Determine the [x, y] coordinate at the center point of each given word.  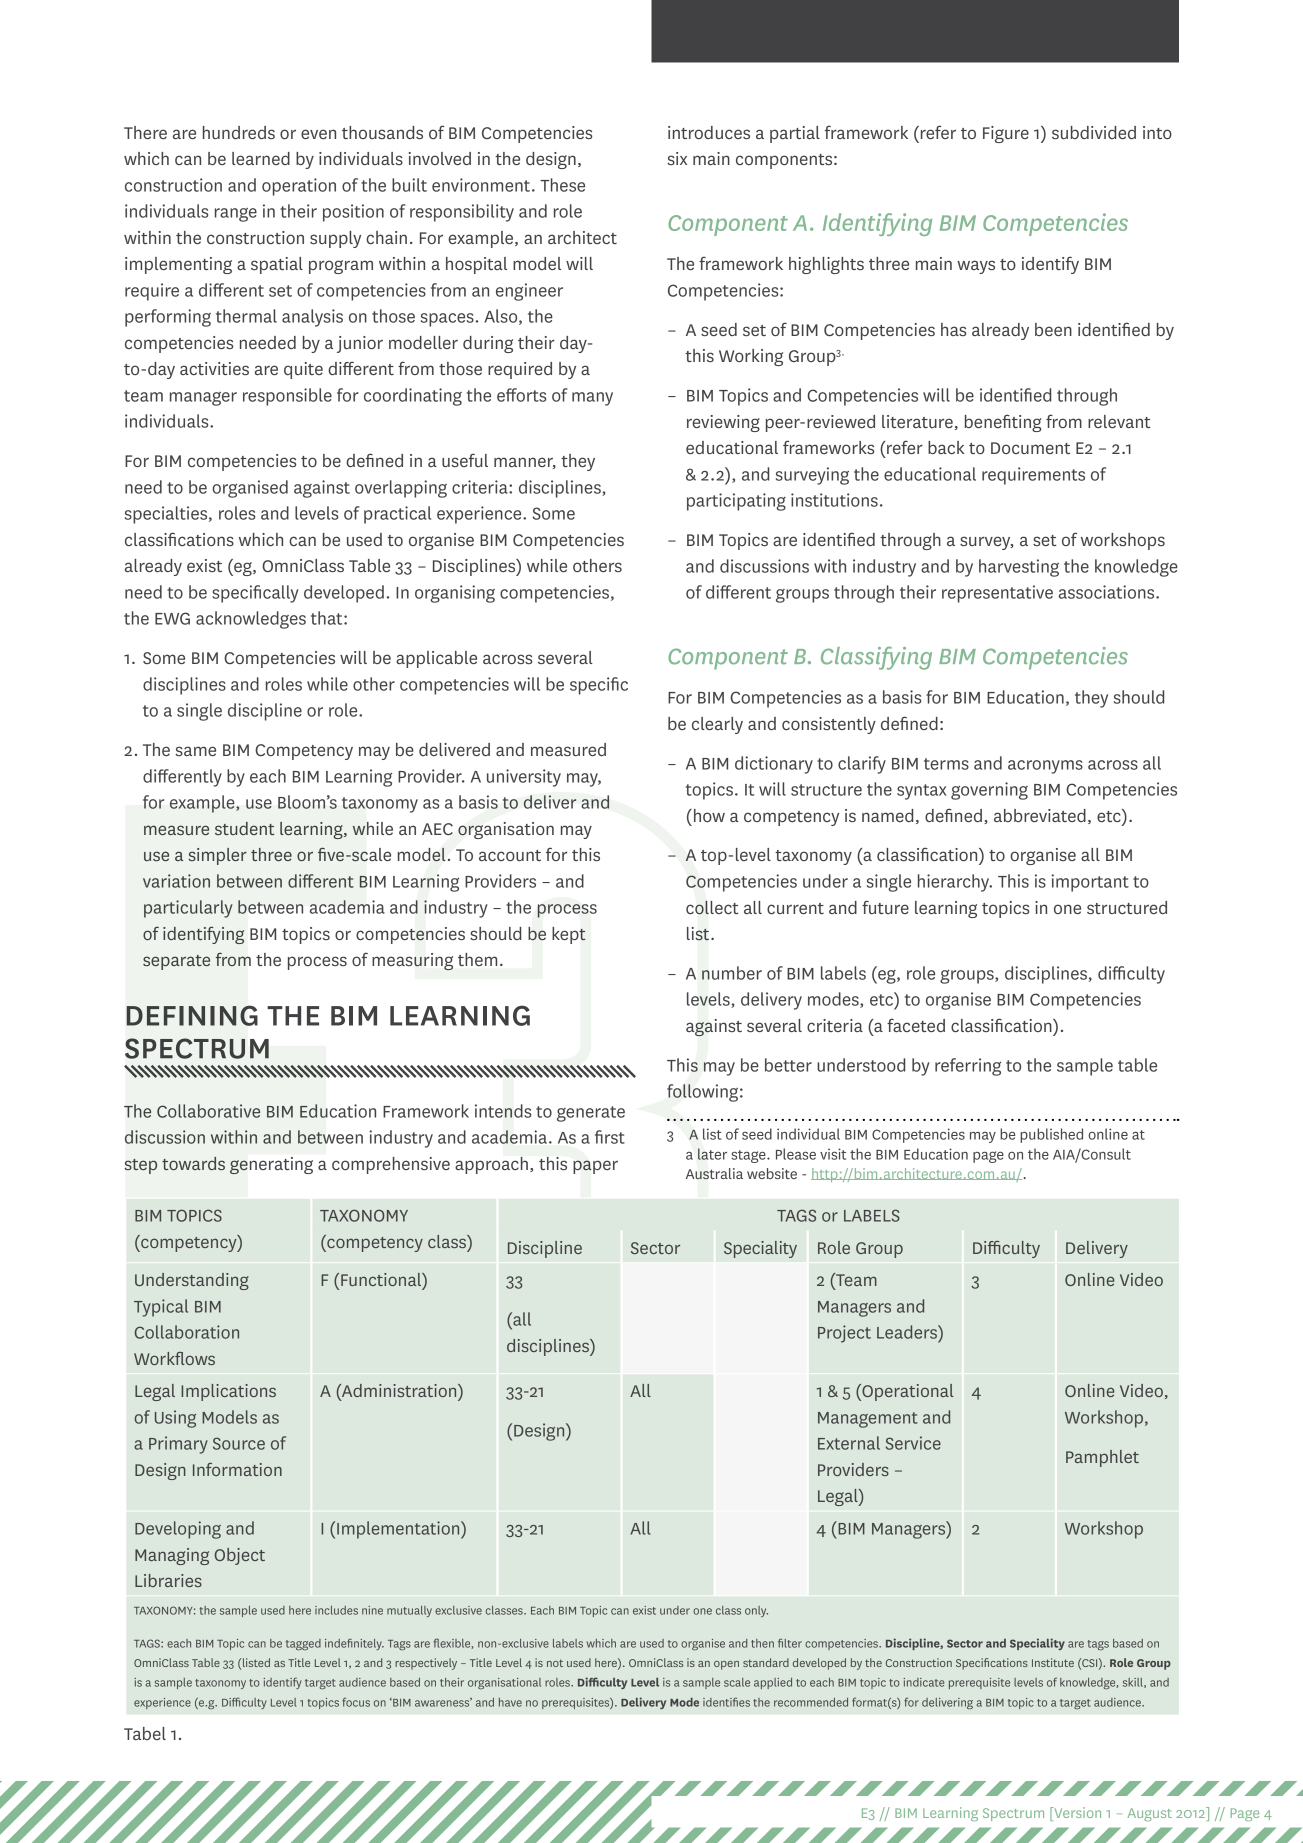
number [732, 973]
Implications [228, 1392]
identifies [726, 1702]
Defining [192, 1016]
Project [844, 1334]
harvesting [1019, 568]
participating [736, 502]
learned [261, 158]
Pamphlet [1102, 1458]
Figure [1006, 134]
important [1090, 883]
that [328, 618]
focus [356, 1702]
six [677, 158]
